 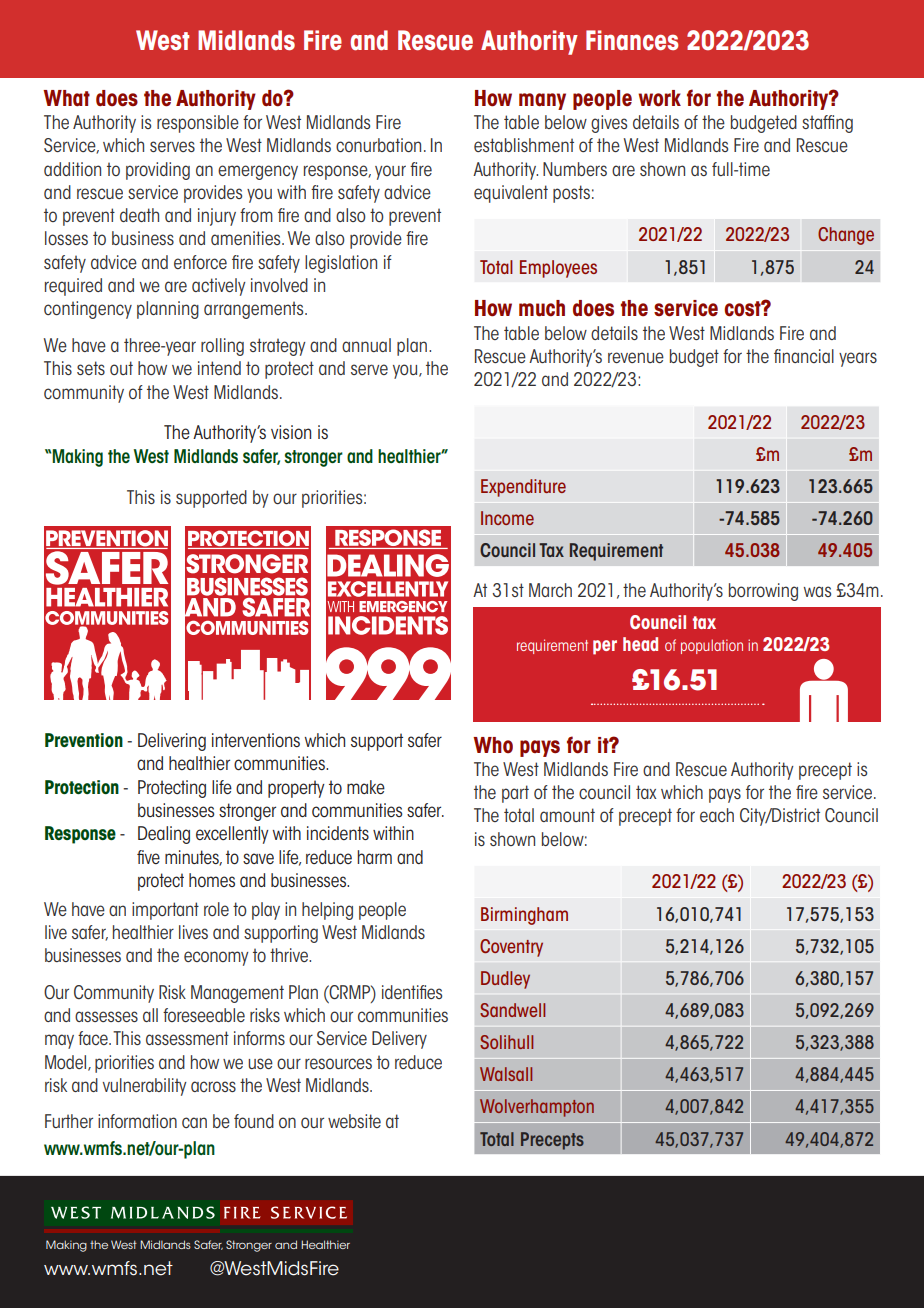 I want to click on responsible, so click(x=198, y=124).
